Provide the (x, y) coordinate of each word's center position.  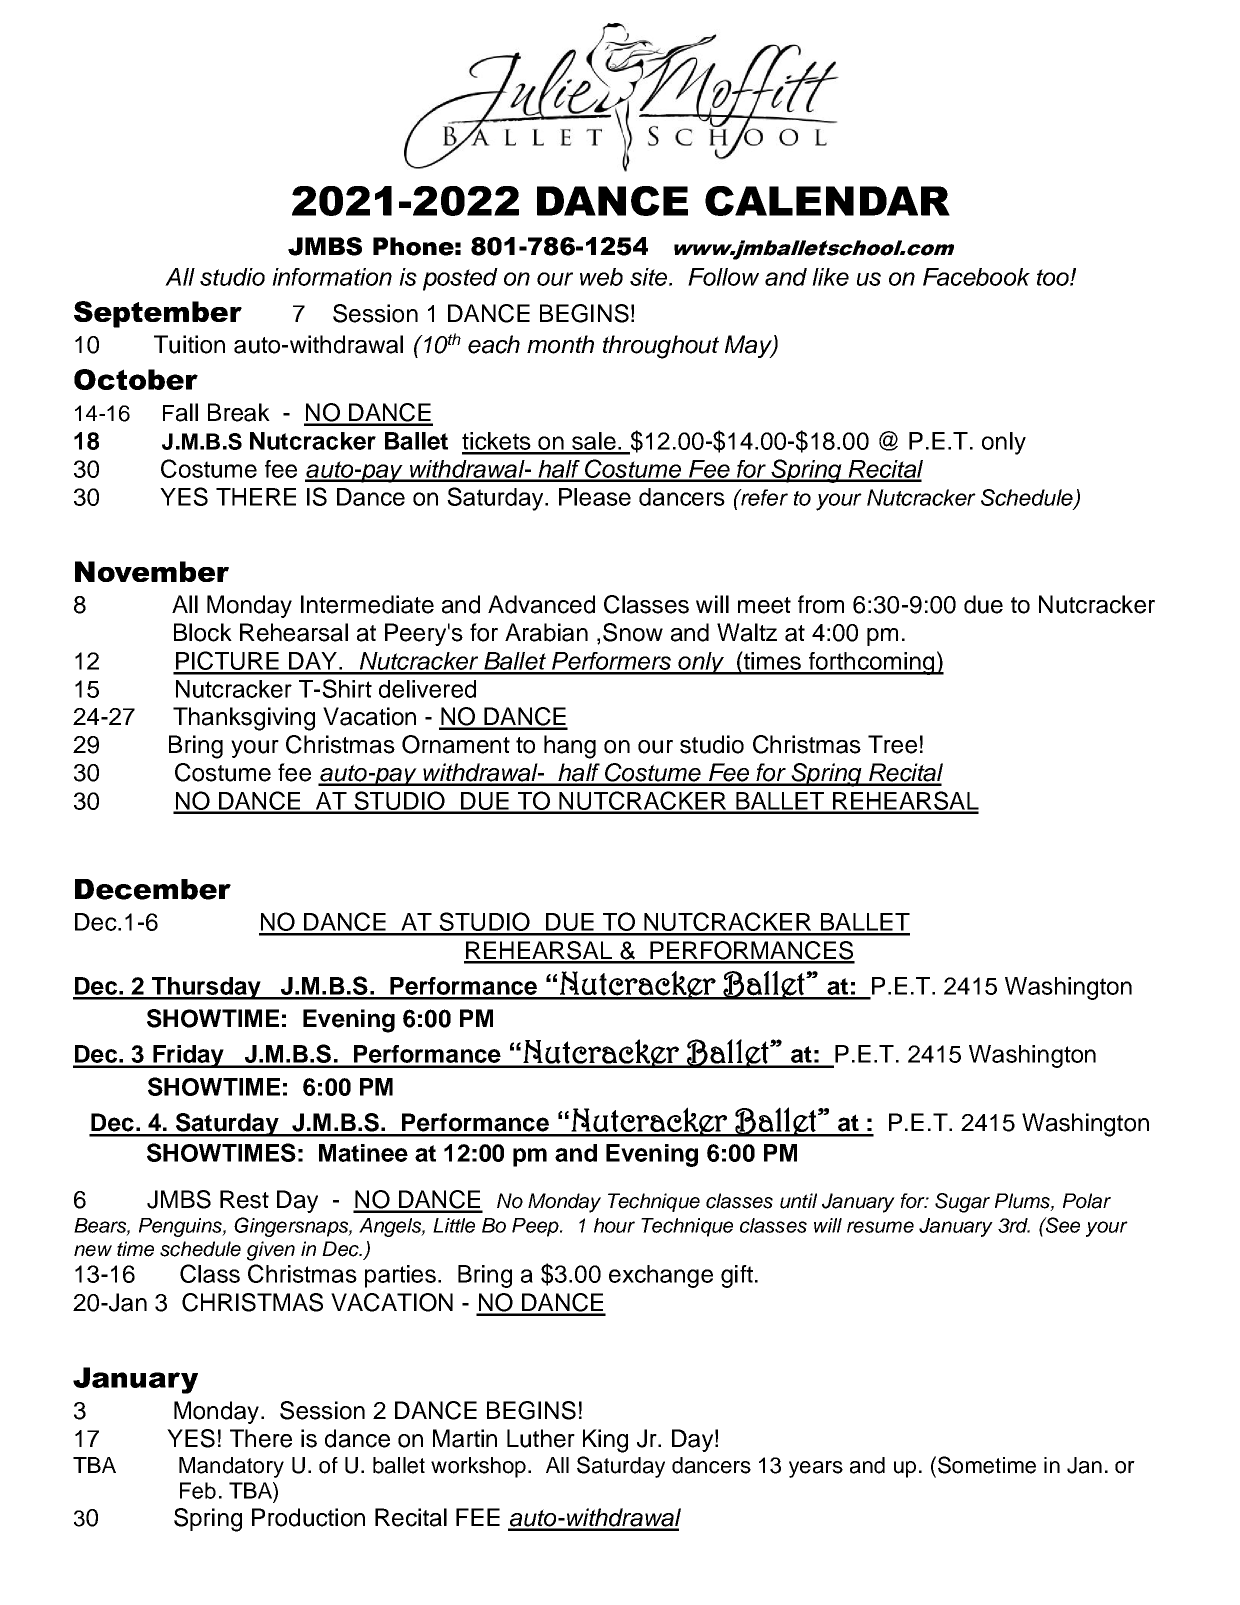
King (605, 1441)
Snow (633, 632)
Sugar (962, 1203)
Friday (188, 1056)
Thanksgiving (244, 719)
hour (614, 1225)
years (816, 1469)
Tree (892, 744)
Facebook (976, 277)
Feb (198, 1490)
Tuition (189, 344)
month (560, 344)
